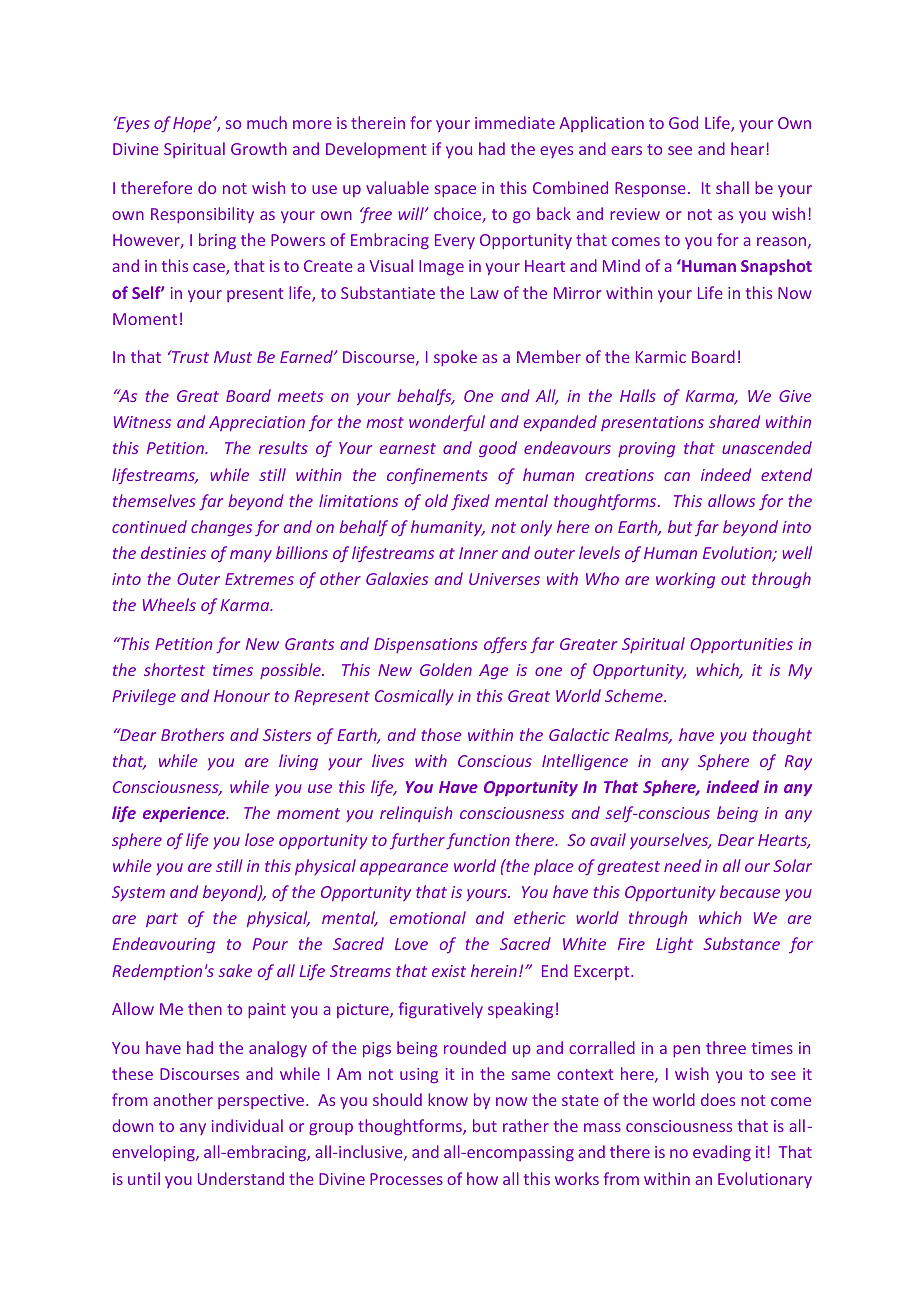 The width and height of the screenshot is (924, 1308). I want to click on Honour, so click(242, 696).
